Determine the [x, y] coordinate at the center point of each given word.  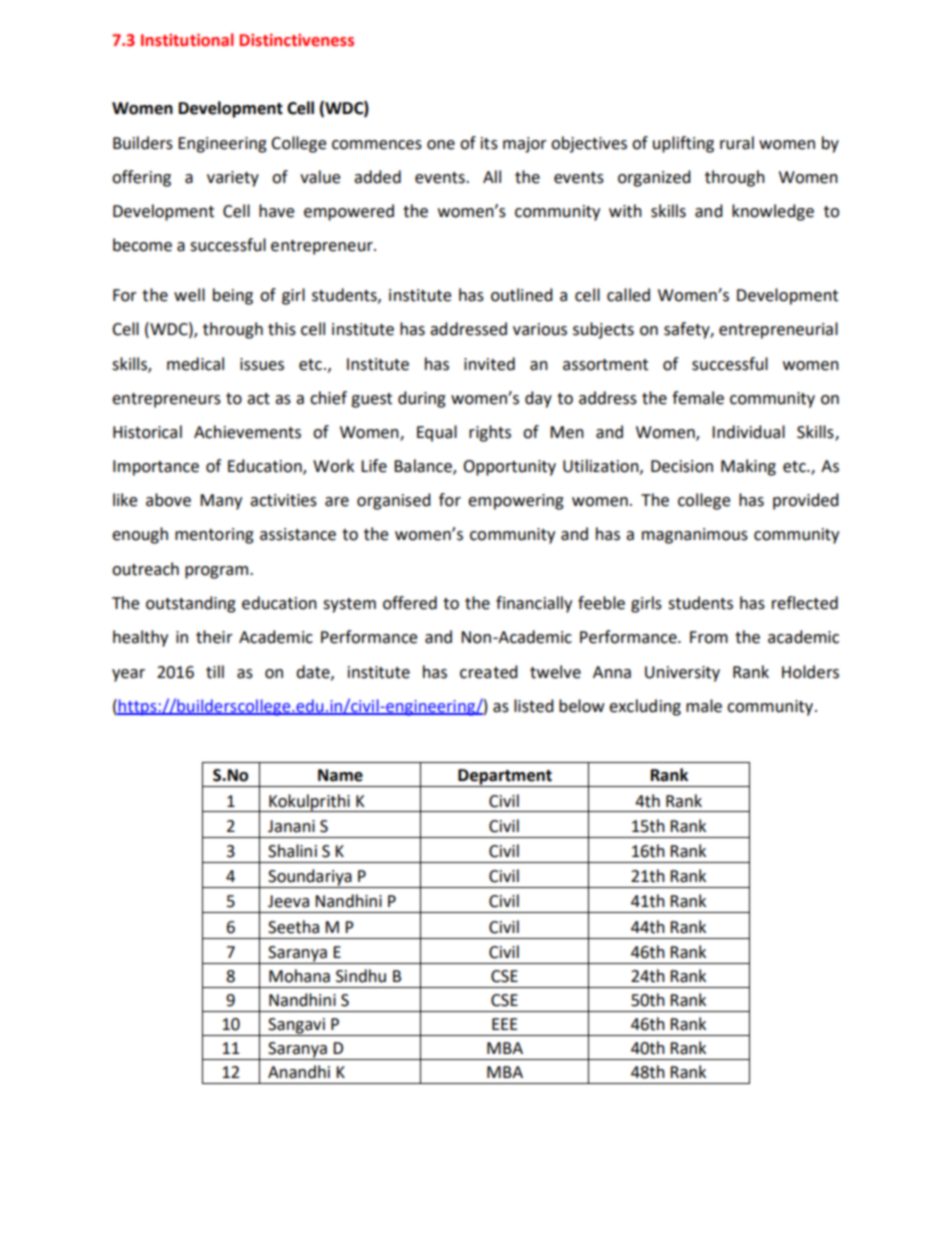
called [628, 295]
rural [737, 143]
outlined [522, 295]
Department [505, 778]
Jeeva [288, 901]
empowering [516, 502]
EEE [505, 1024]
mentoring [214, 536]
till [215, 672]
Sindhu [361, 976]
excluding [645, 707]
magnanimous [695, 536]
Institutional [187, 40]
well [189, 295]
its [489, 143]
